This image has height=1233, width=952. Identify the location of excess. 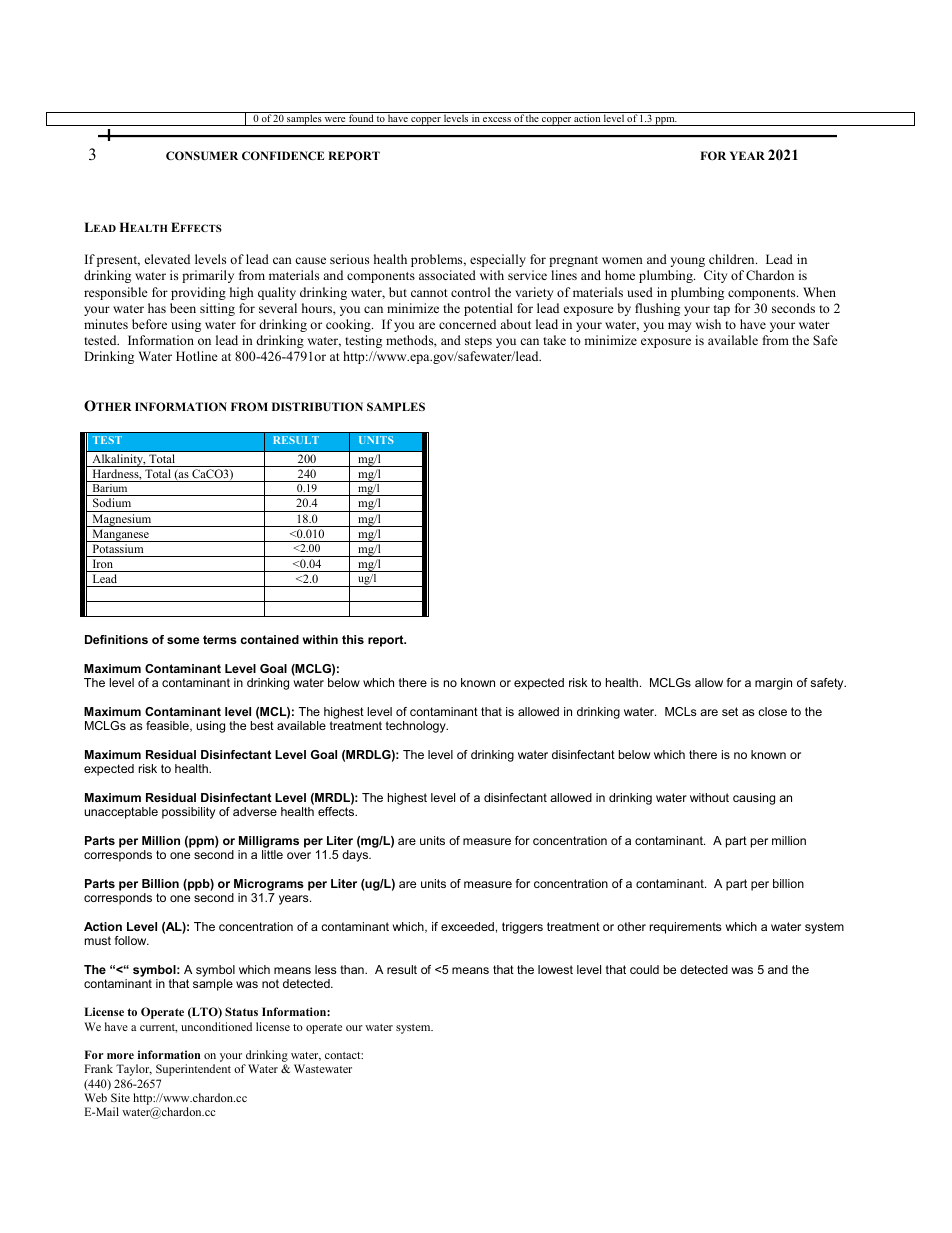
(497, 121).
